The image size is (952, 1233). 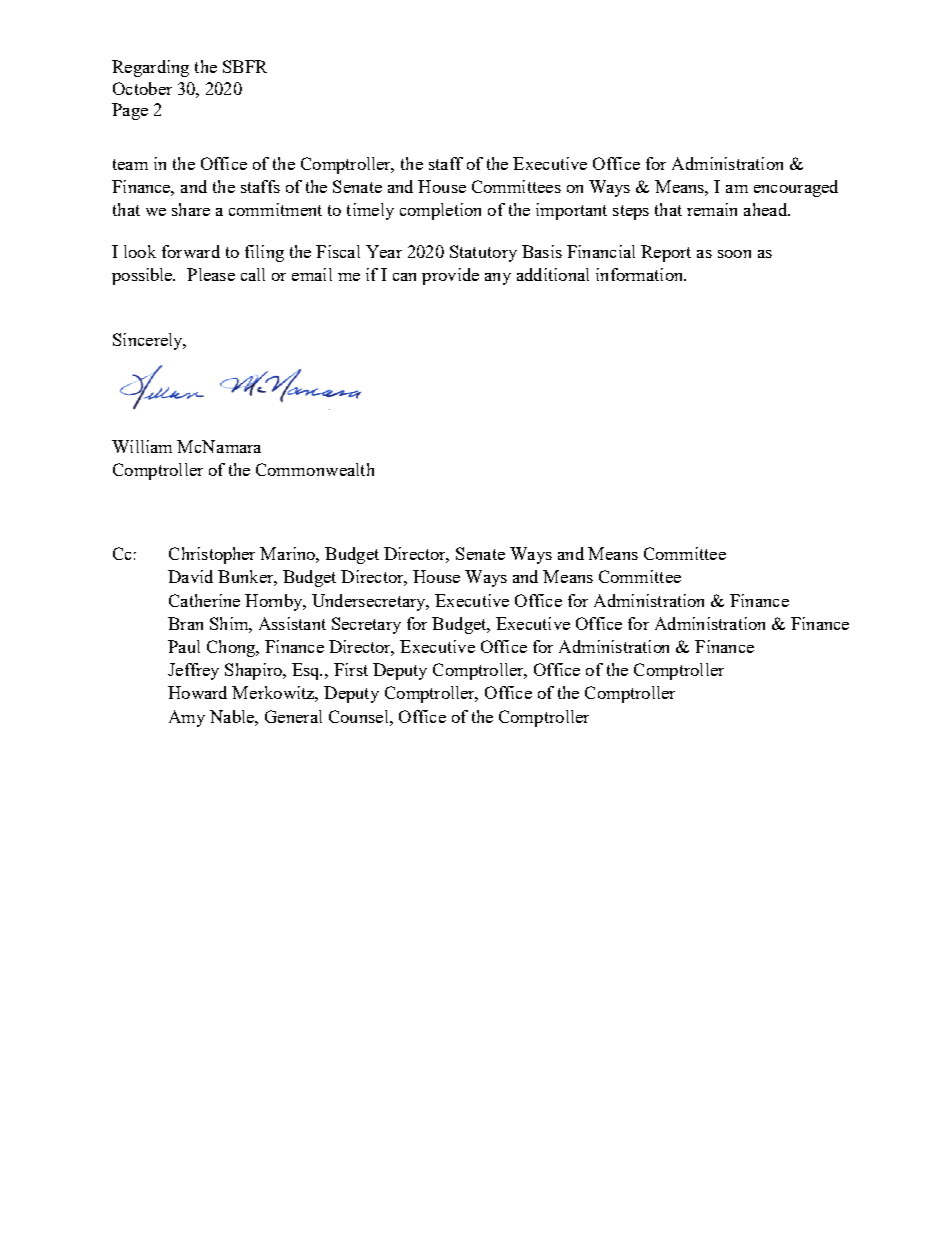 I want to click on Counsel, so click(x=360, y=716).
